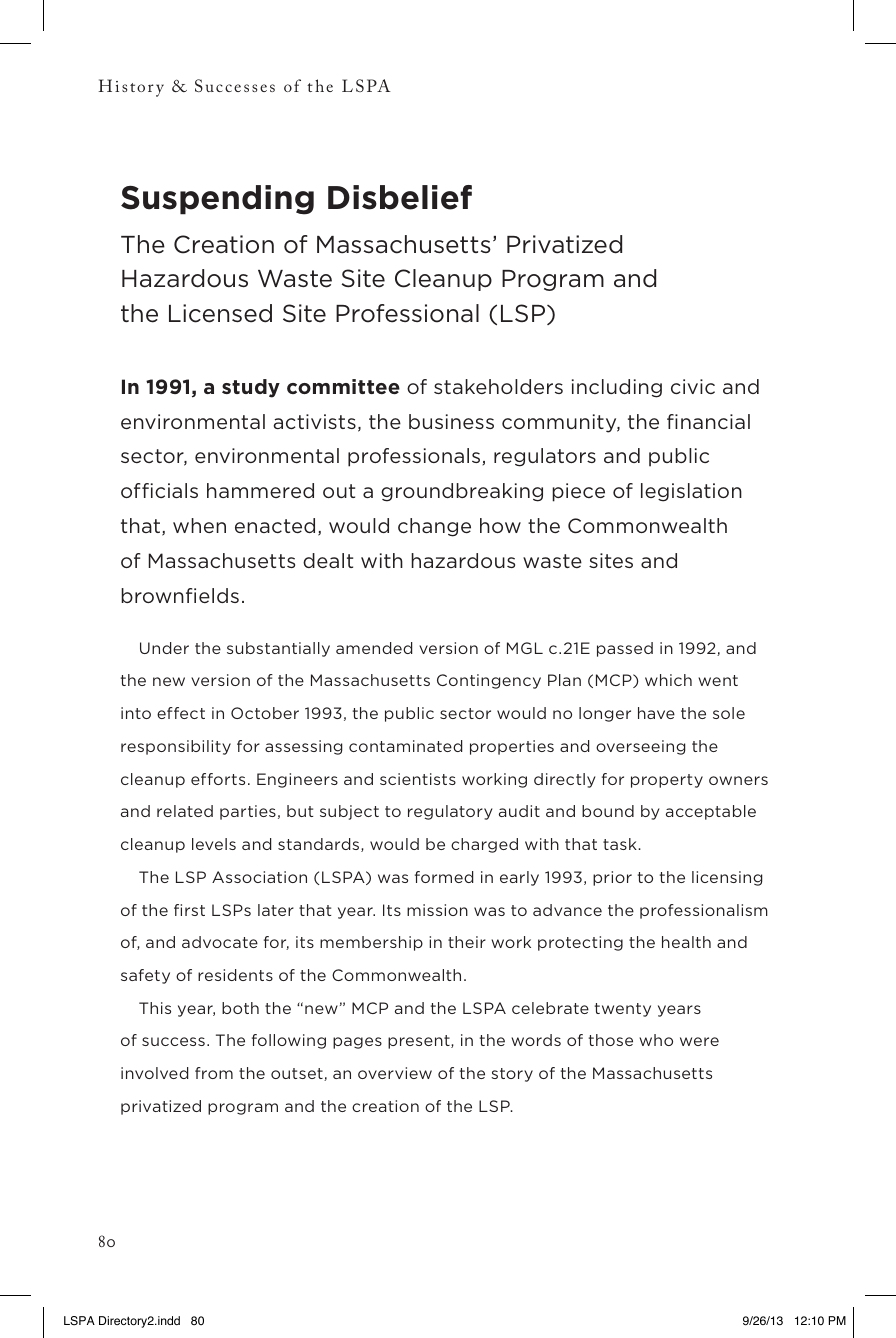 The width and height of the screenshot is (896, 1338). I want to click on amended, so click(374, 648).
